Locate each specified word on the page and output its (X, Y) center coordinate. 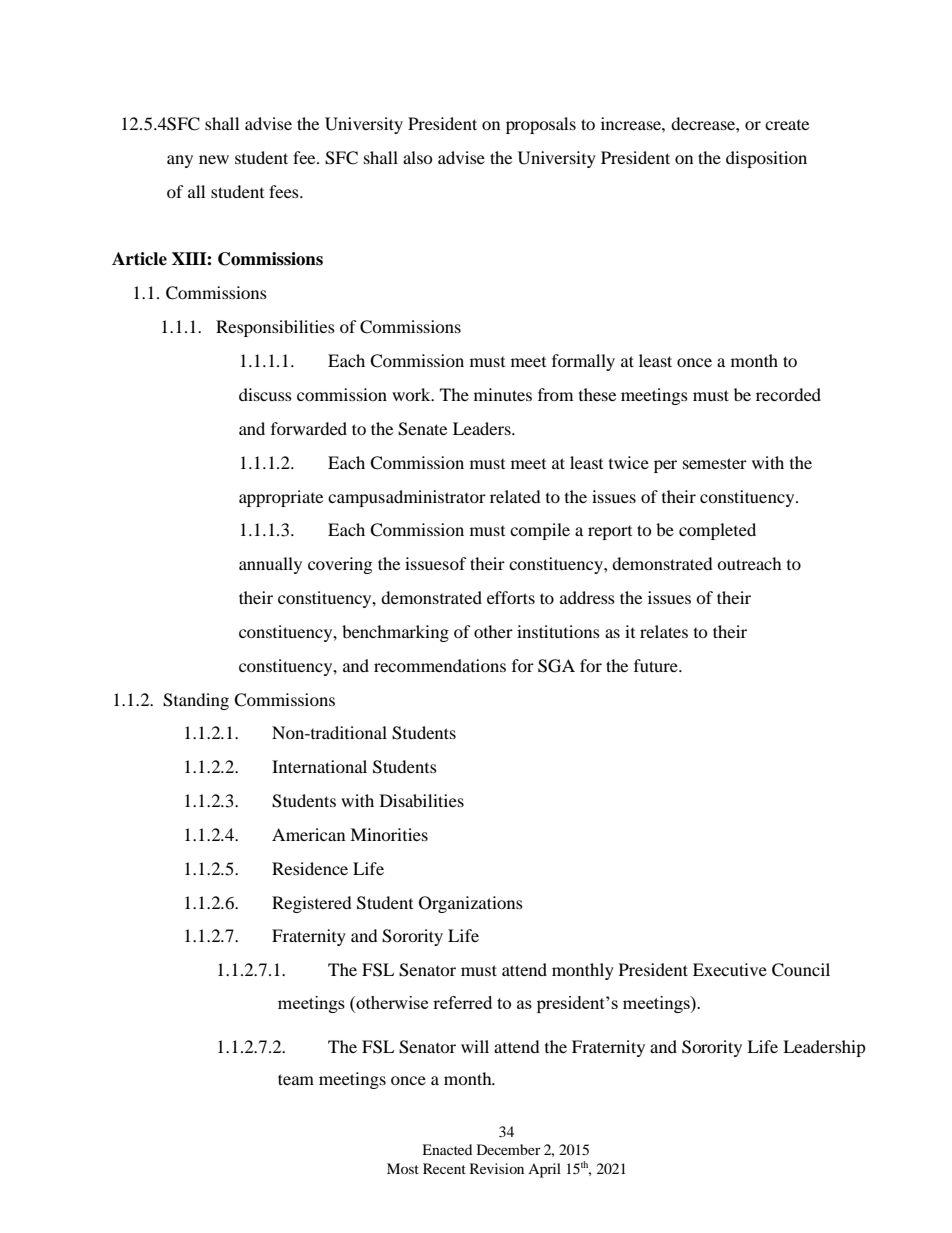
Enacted (447, 1149)
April (544, 1170)
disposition (766, 159)
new (214, 159)
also (418, 157)
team (296, 1079)
